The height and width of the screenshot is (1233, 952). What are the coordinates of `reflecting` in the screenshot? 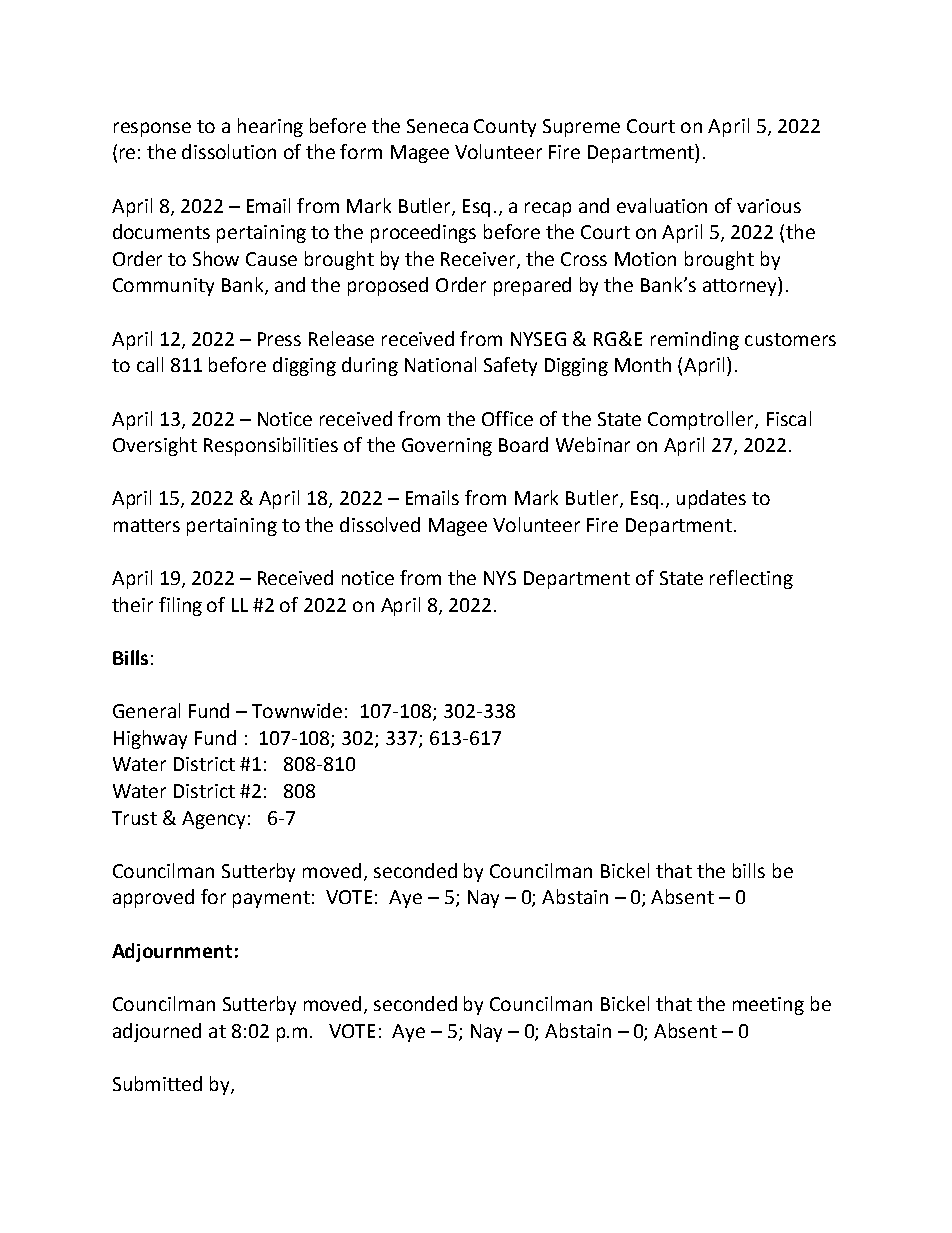 It's located at (751, 579).
